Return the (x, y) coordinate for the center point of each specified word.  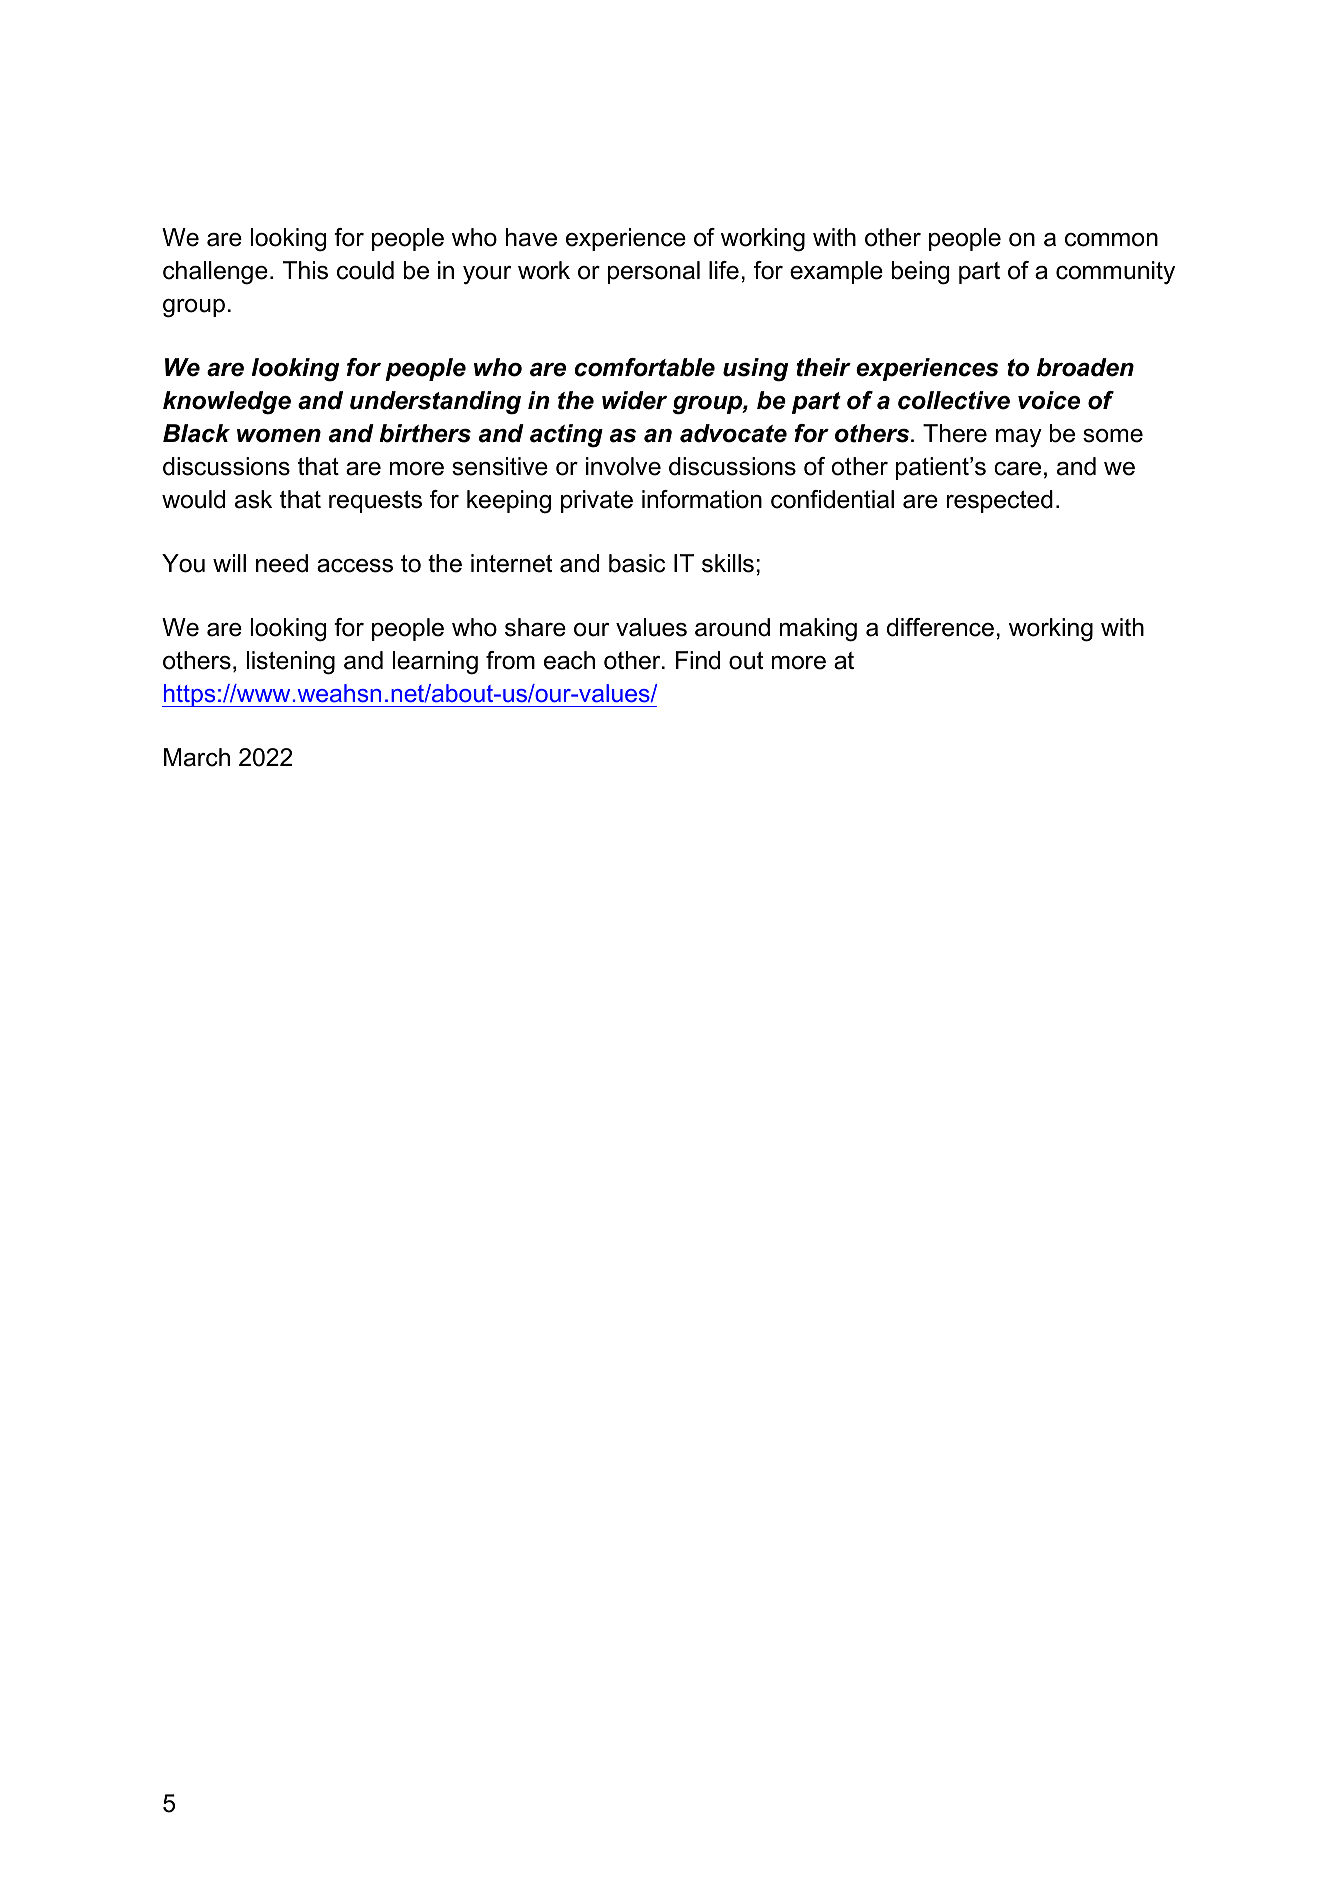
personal (654, 272)
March (197, 757)
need (282, 563)
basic (637, 563)
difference (940, 627)
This (305, 270)
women (279, 436)
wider (634, 400)
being (920, 273)
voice (1049, 400)
